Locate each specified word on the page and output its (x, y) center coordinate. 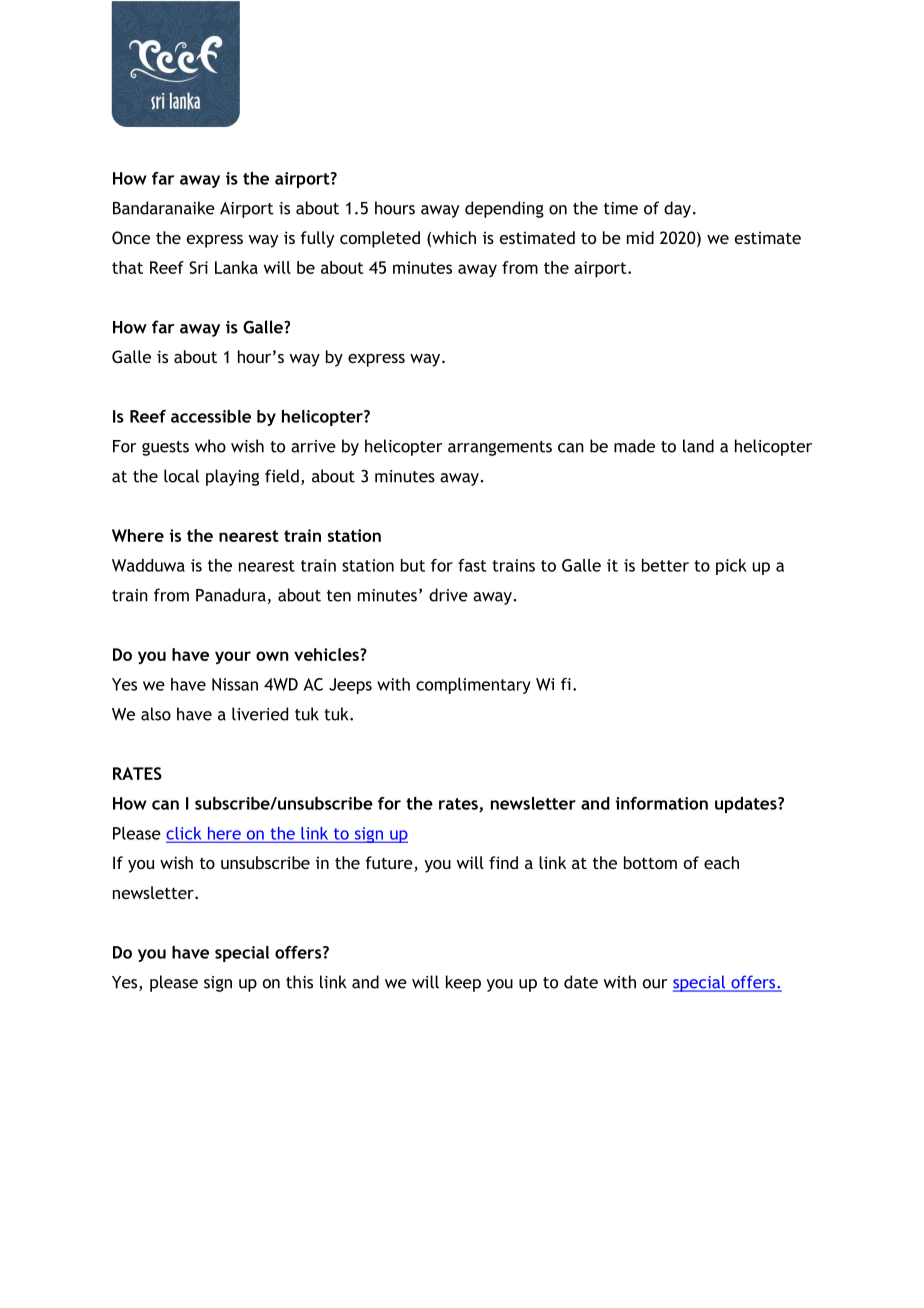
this (299, 982)
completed (380, 239)
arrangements (500, 448)
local (181, 476)
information (661, 803)
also (156, 714)
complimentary (473, 686)
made (634, 446)
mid (640, 237)
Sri (198, 267)
